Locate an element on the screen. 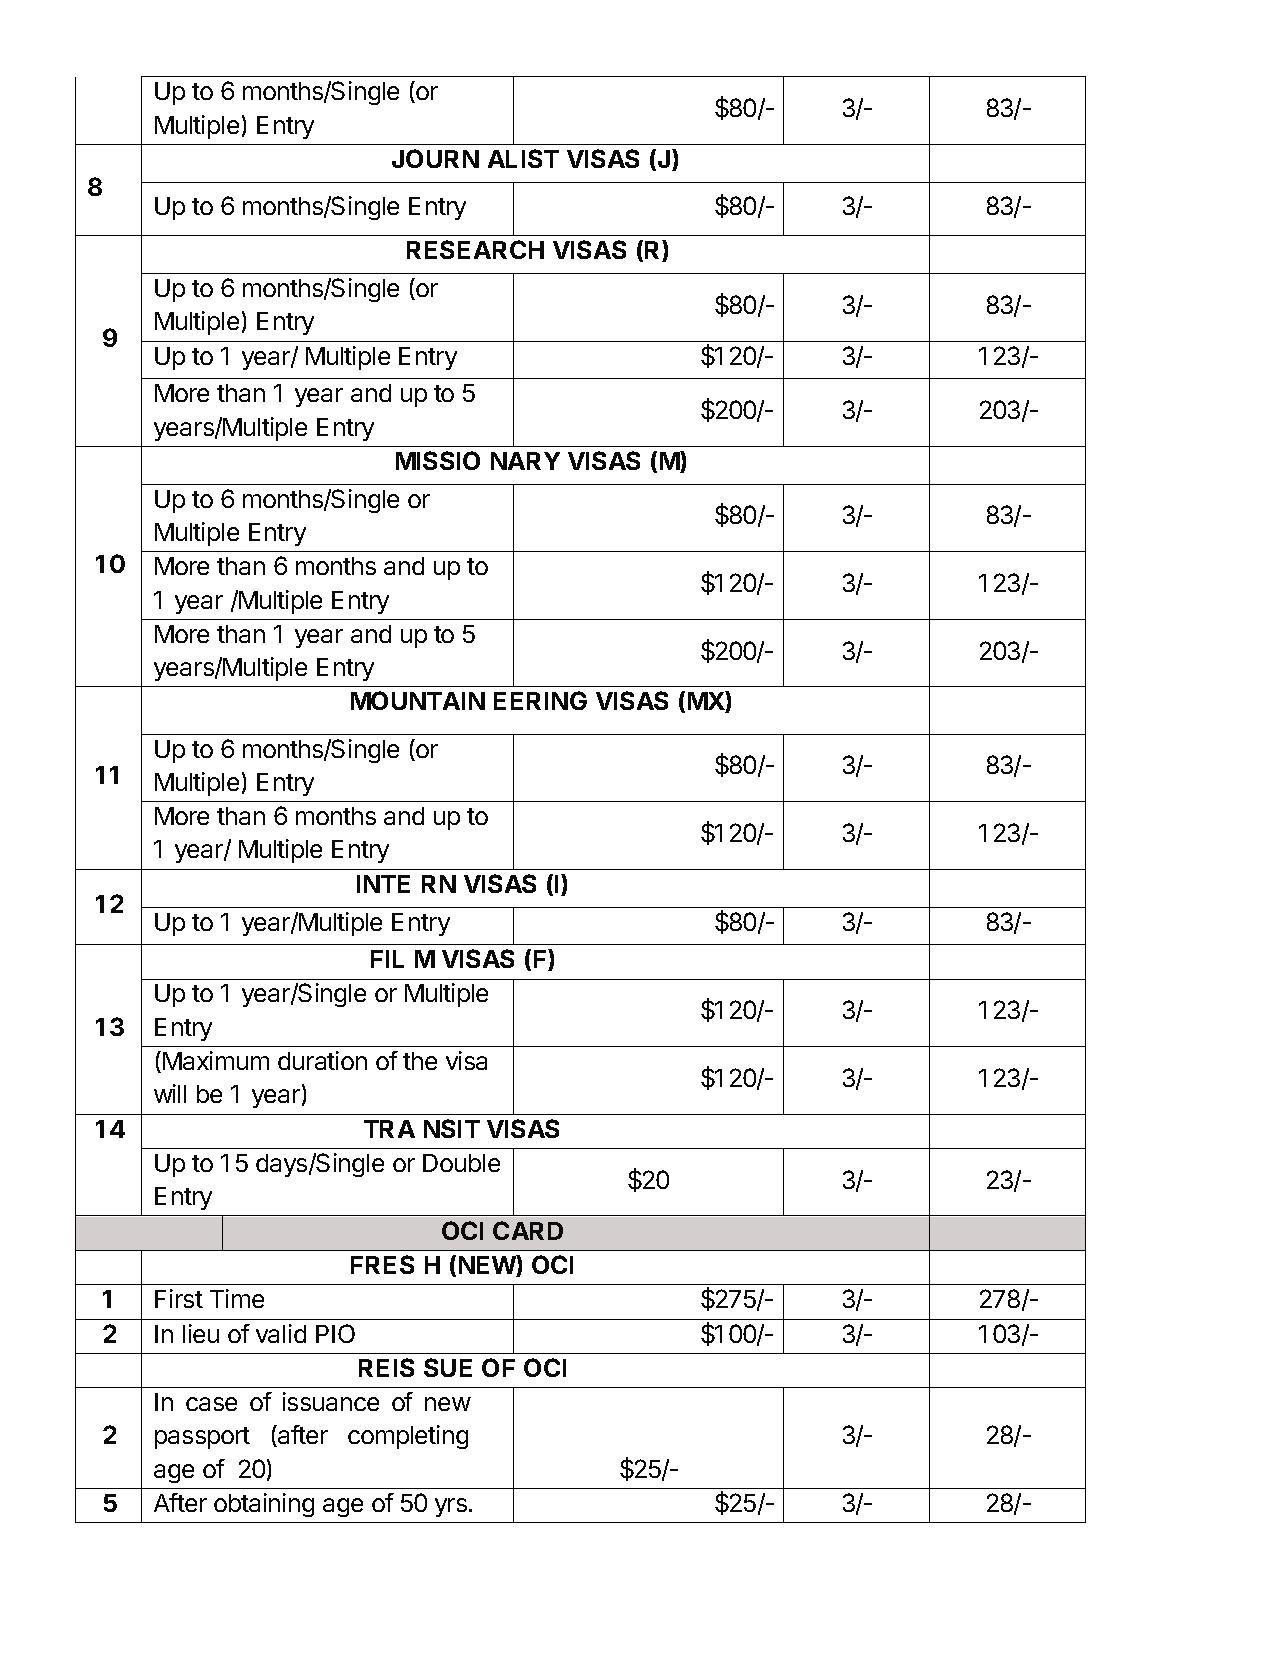 The image size is (1282, 1660). issuance is located at coordinates (331, 1401).
